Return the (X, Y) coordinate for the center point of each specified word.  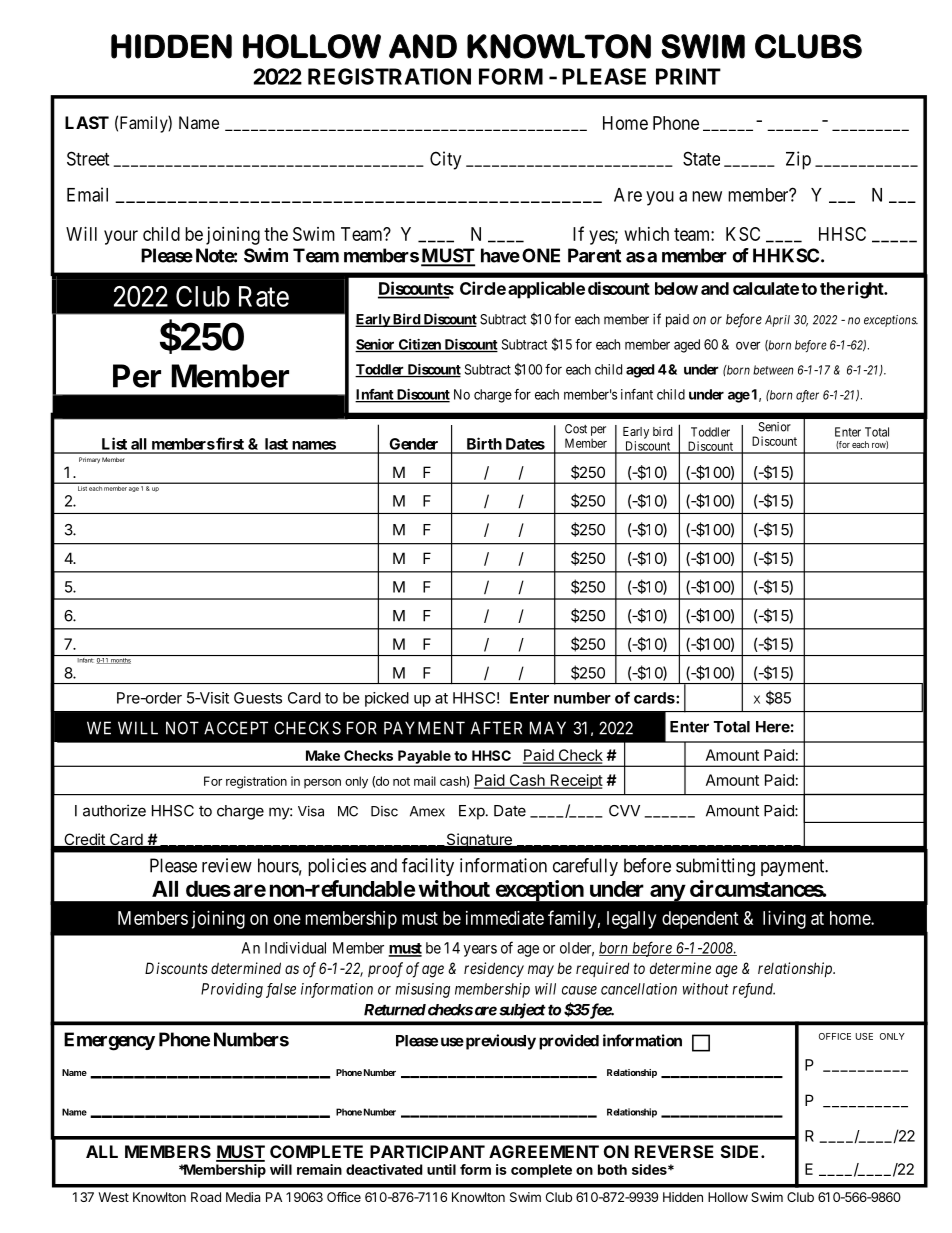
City (445, 160)
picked (387, 699)
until (441, 1169)
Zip (798, 160)
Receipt (575, 781)
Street (88, 158)
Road (206, 1197)
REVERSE (674, 1151)
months (120, 661)
